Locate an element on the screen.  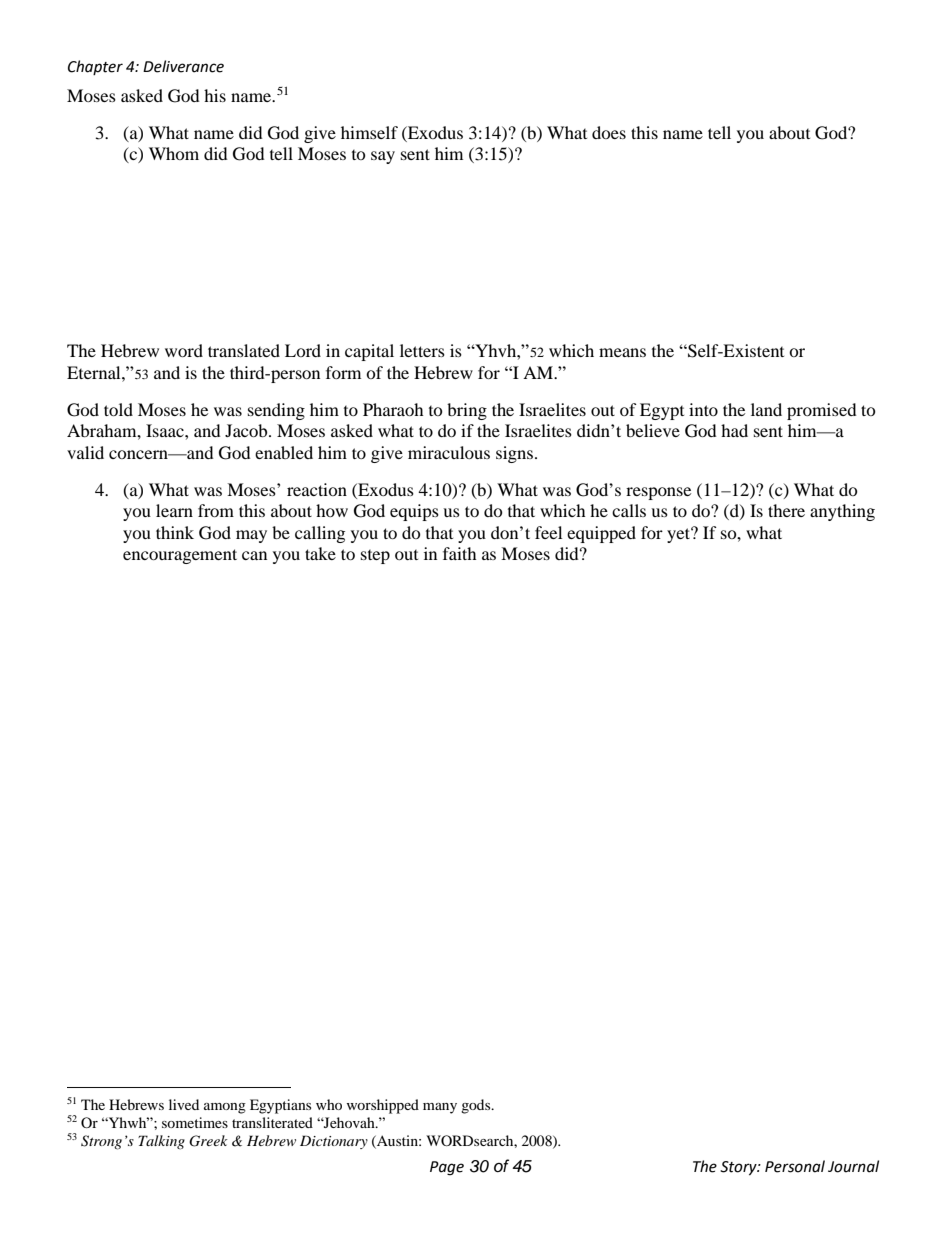
yet is located at coordinates (679, 535).
